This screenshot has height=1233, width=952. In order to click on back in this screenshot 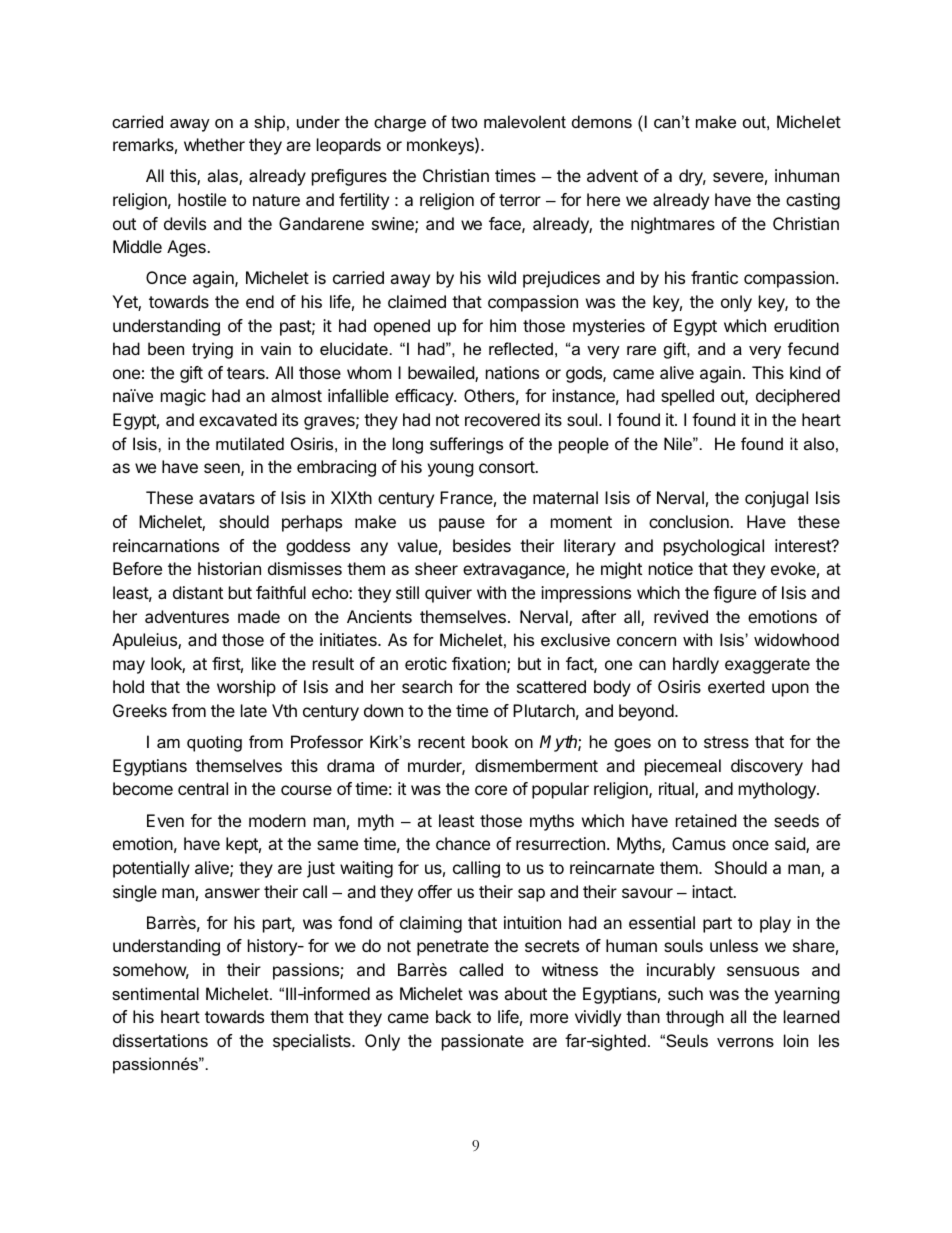, I will do `click(453, 1016)`.
